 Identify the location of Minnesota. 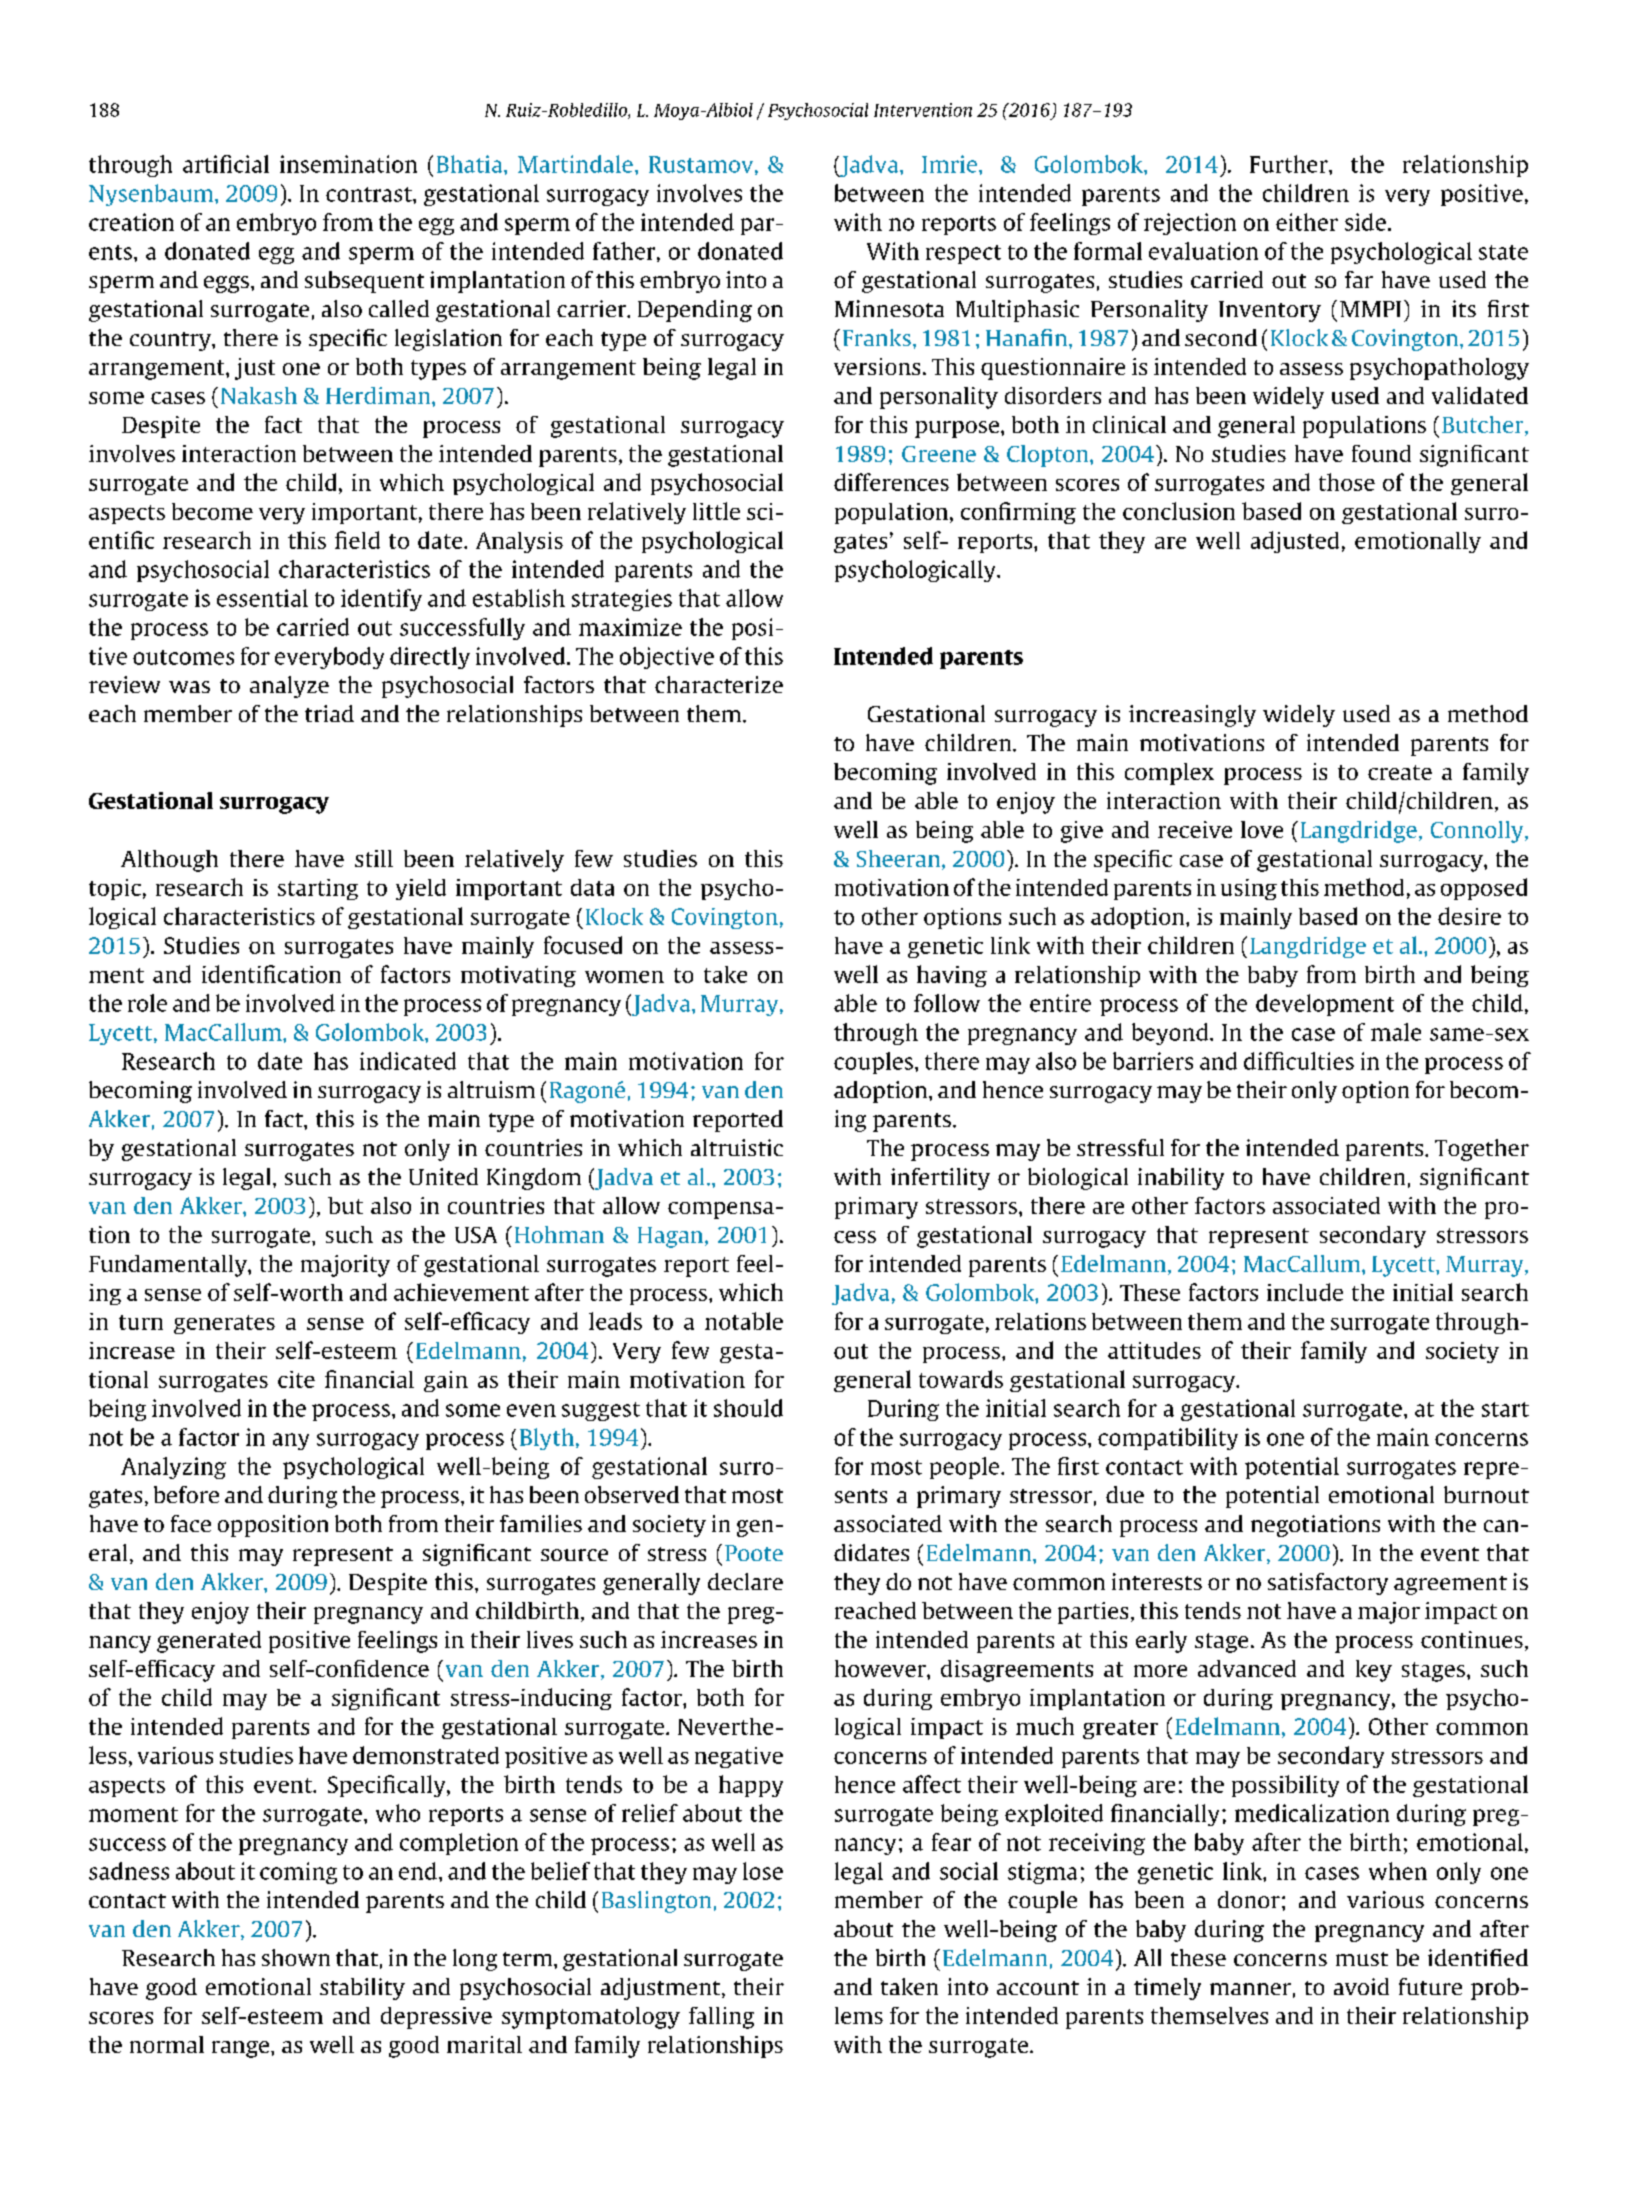
(889, 308).
